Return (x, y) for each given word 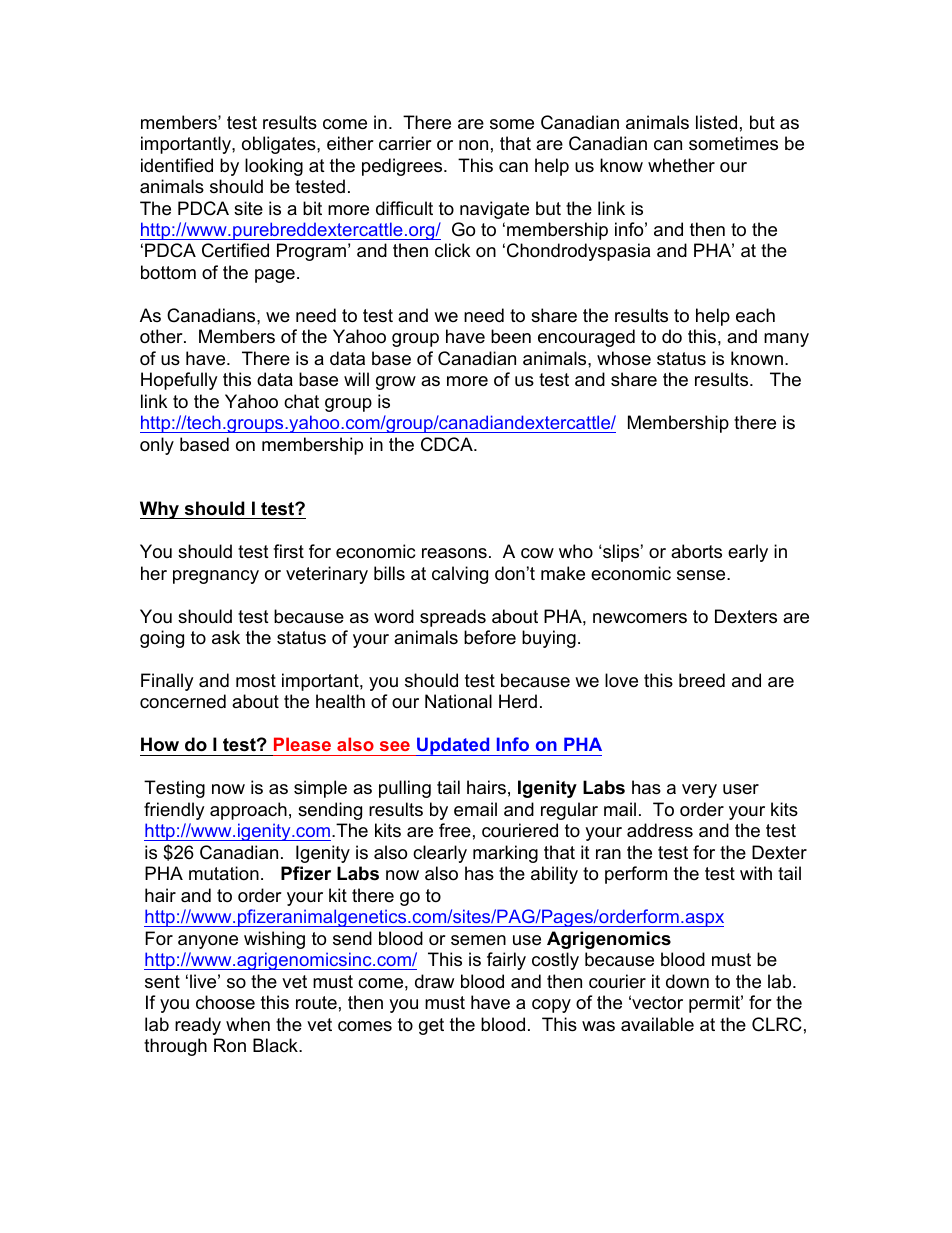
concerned (183, 701)
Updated (453, 746)
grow (396, 383)
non (473, 145)
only (157, 446)
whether (681, 165)
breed (702, 680)
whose (624, 358)
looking (274, 167)
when (248, 1024)
